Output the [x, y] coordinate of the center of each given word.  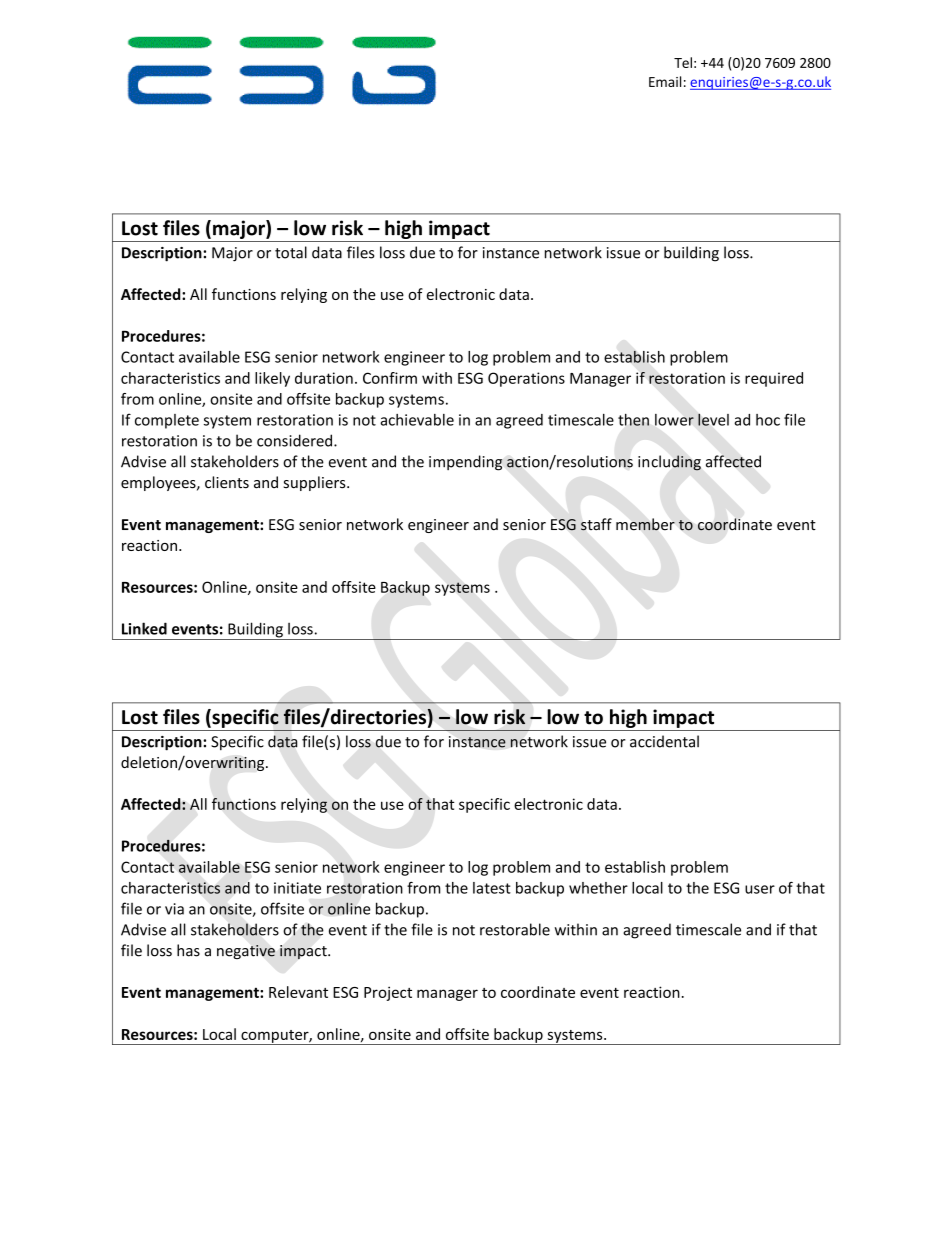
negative [246, 952]
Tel [683, 62]
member [645, 524]
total [291, 252]
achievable [417, 420]
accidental [664, 741]
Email [665, 81]
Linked [144, 628]
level [713, 419]
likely [272, 379]
